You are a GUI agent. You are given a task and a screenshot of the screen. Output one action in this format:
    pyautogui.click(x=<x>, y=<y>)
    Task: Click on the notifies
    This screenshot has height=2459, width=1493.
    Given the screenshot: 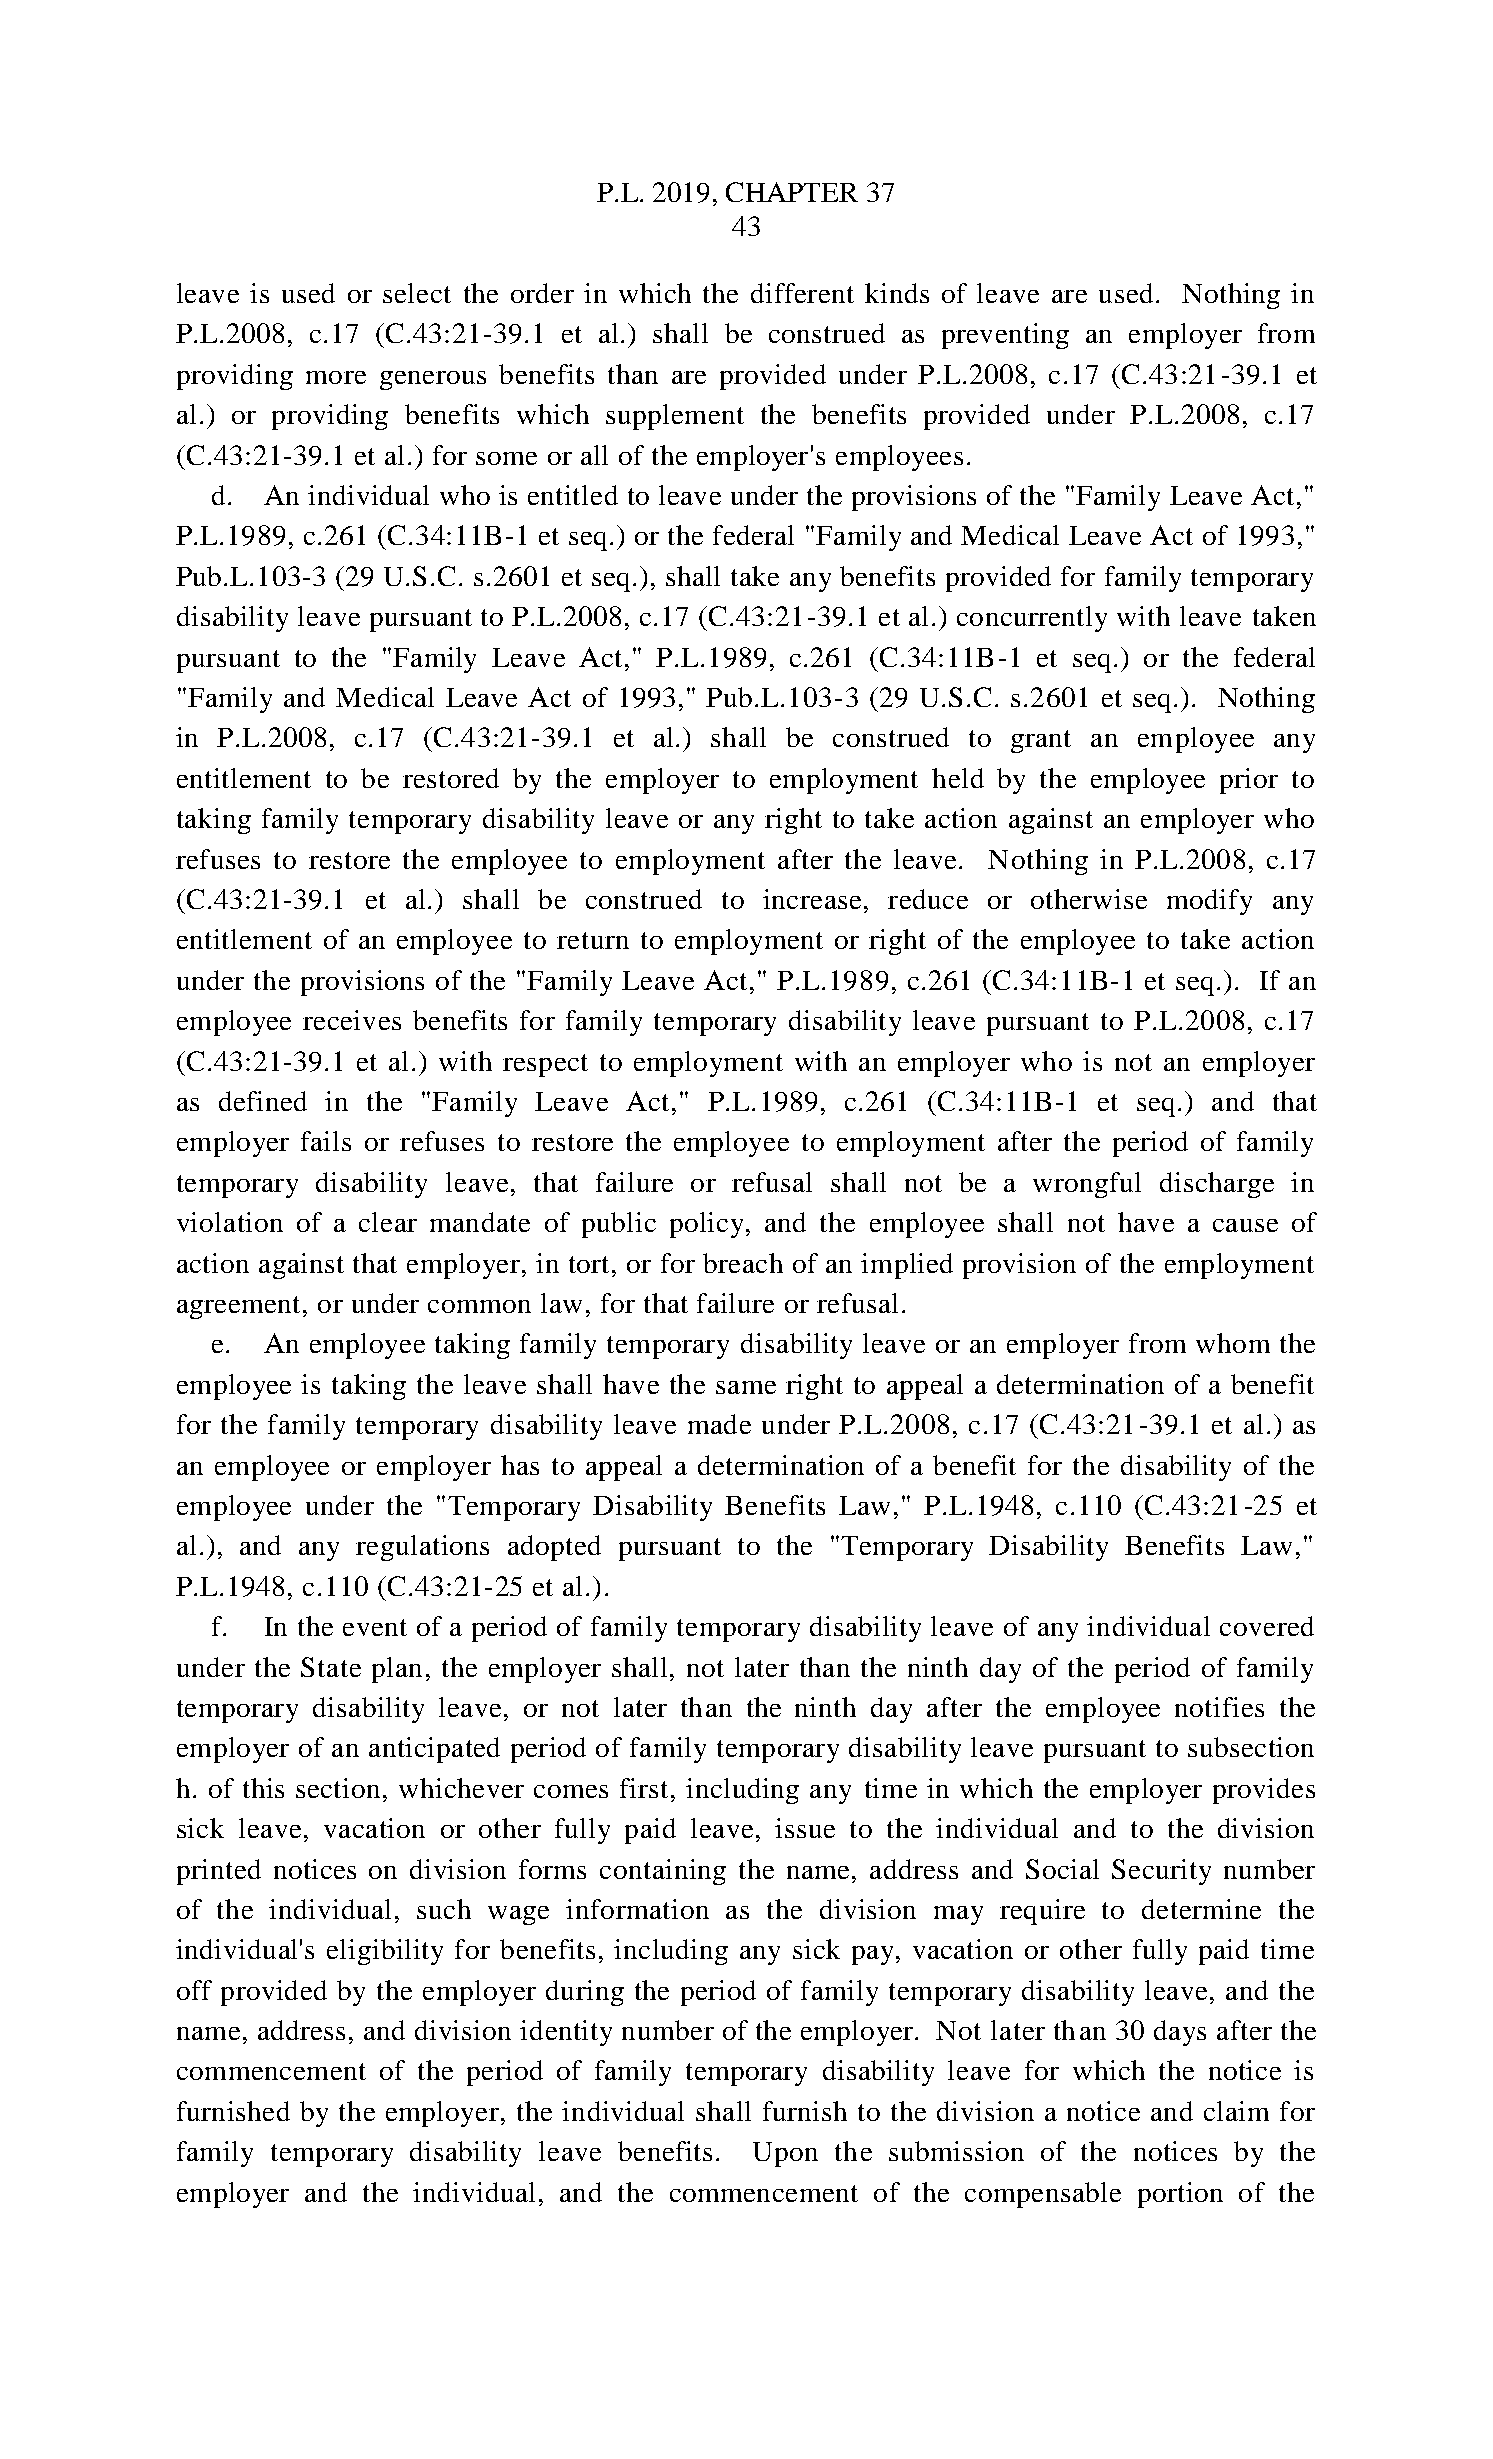 What is the action you would take?
    pyautogui.click(x=1219, y=1707)
